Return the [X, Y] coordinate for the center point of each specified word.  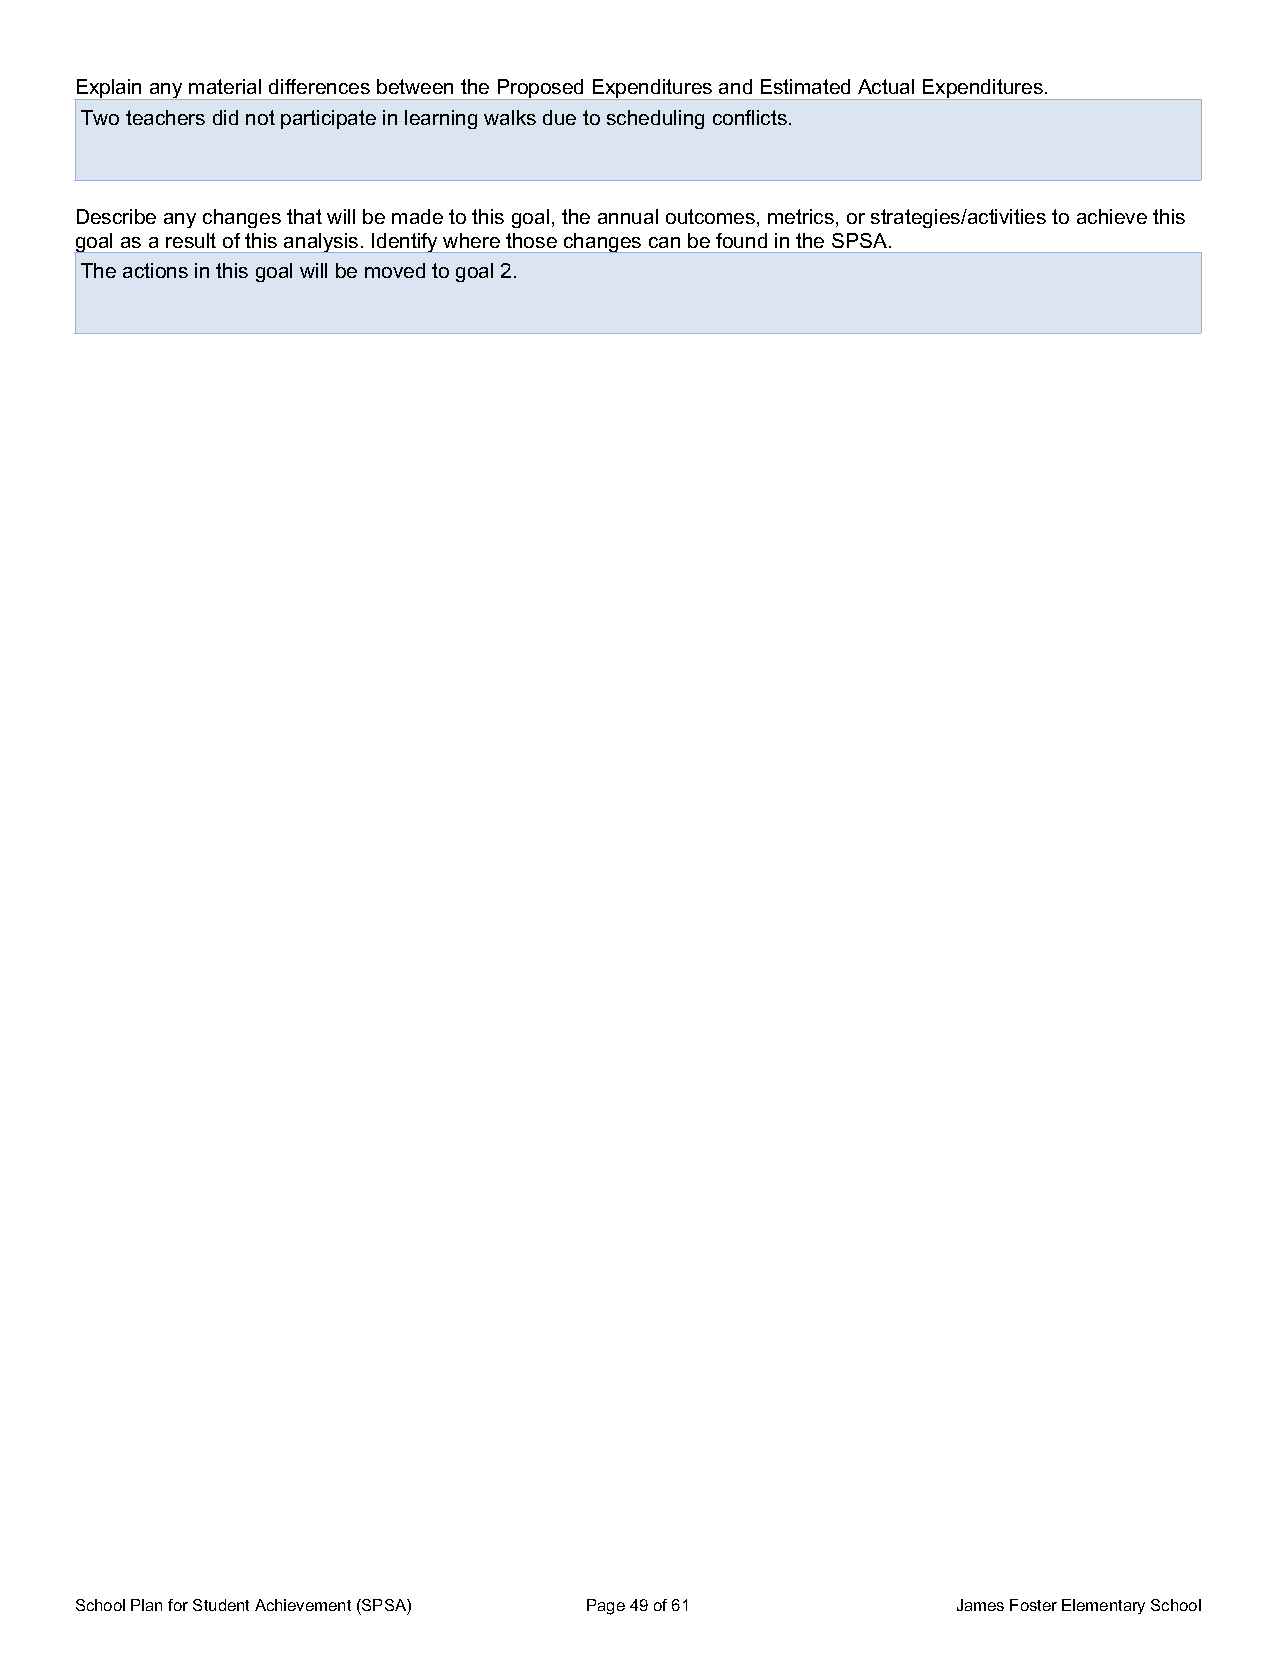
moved [395, 270]
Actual [886, 86]
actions [155, 270]
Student [221, 1605]
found [741, 240]
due [559, 117]
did [225, 117]
